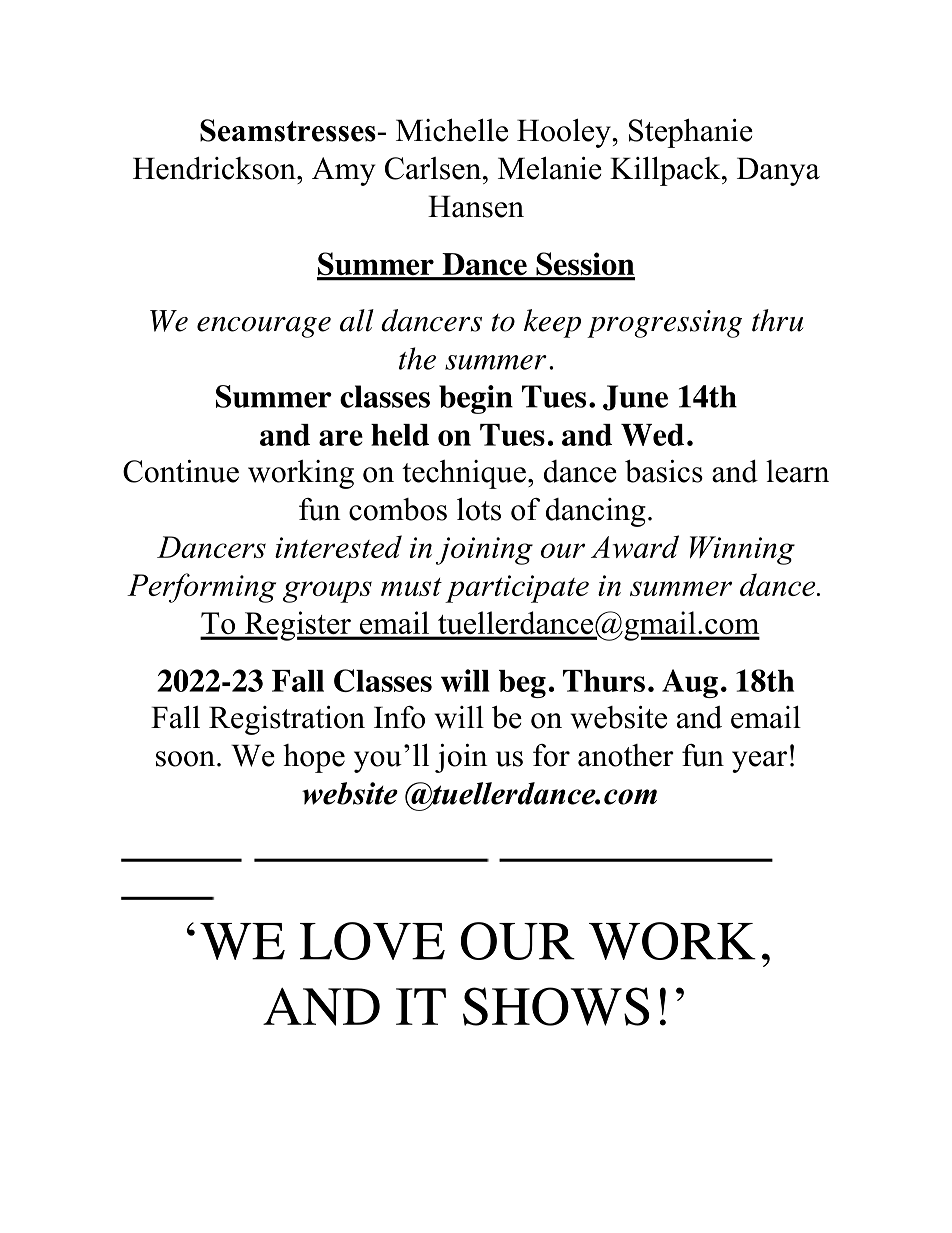 The width and height of the screenshot is (952, 1233). What do you see at coordinates (652, 435) in the screenshot?
I see `Wed` at bounding box center [652, 435].
